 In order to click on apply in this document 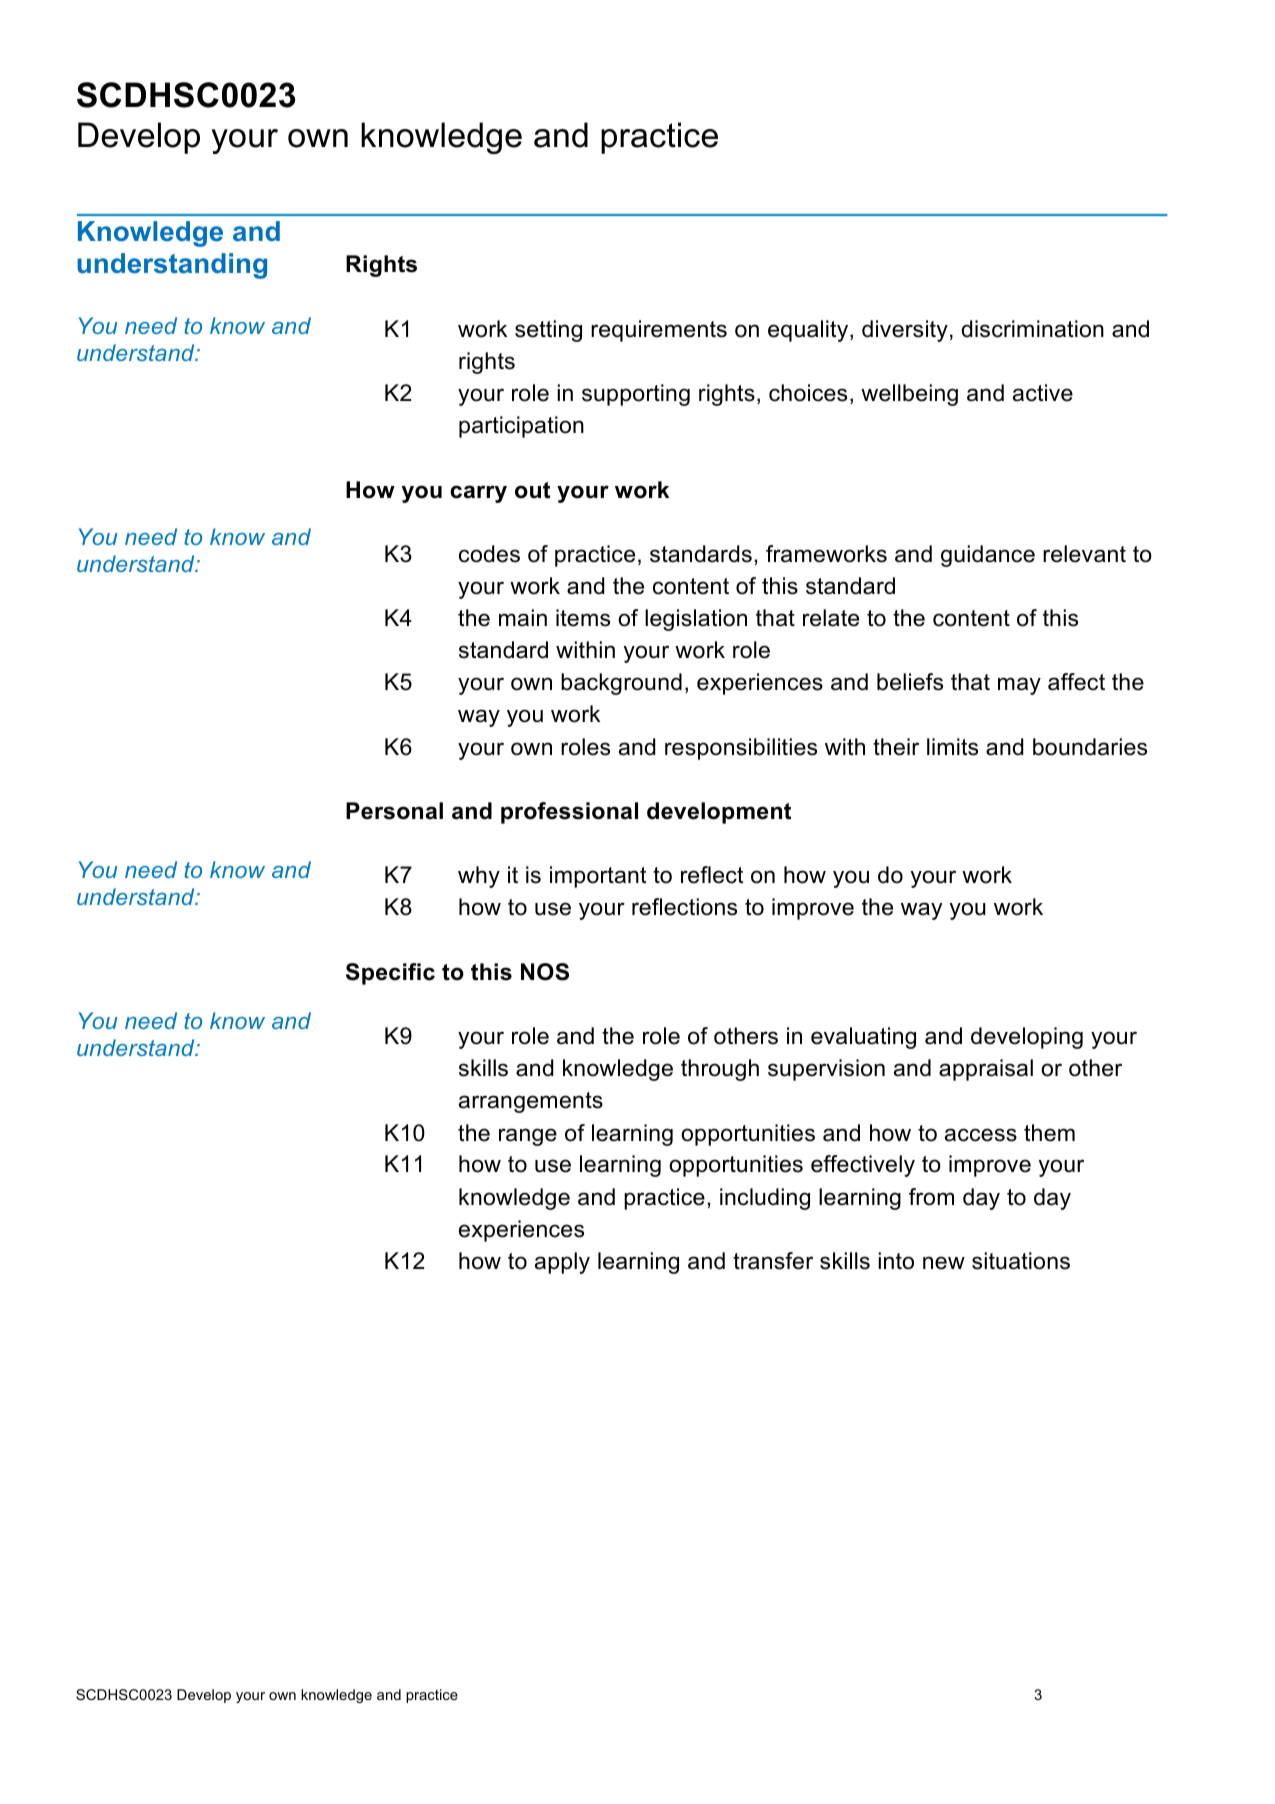, I will do `click(562, 1263)`.
